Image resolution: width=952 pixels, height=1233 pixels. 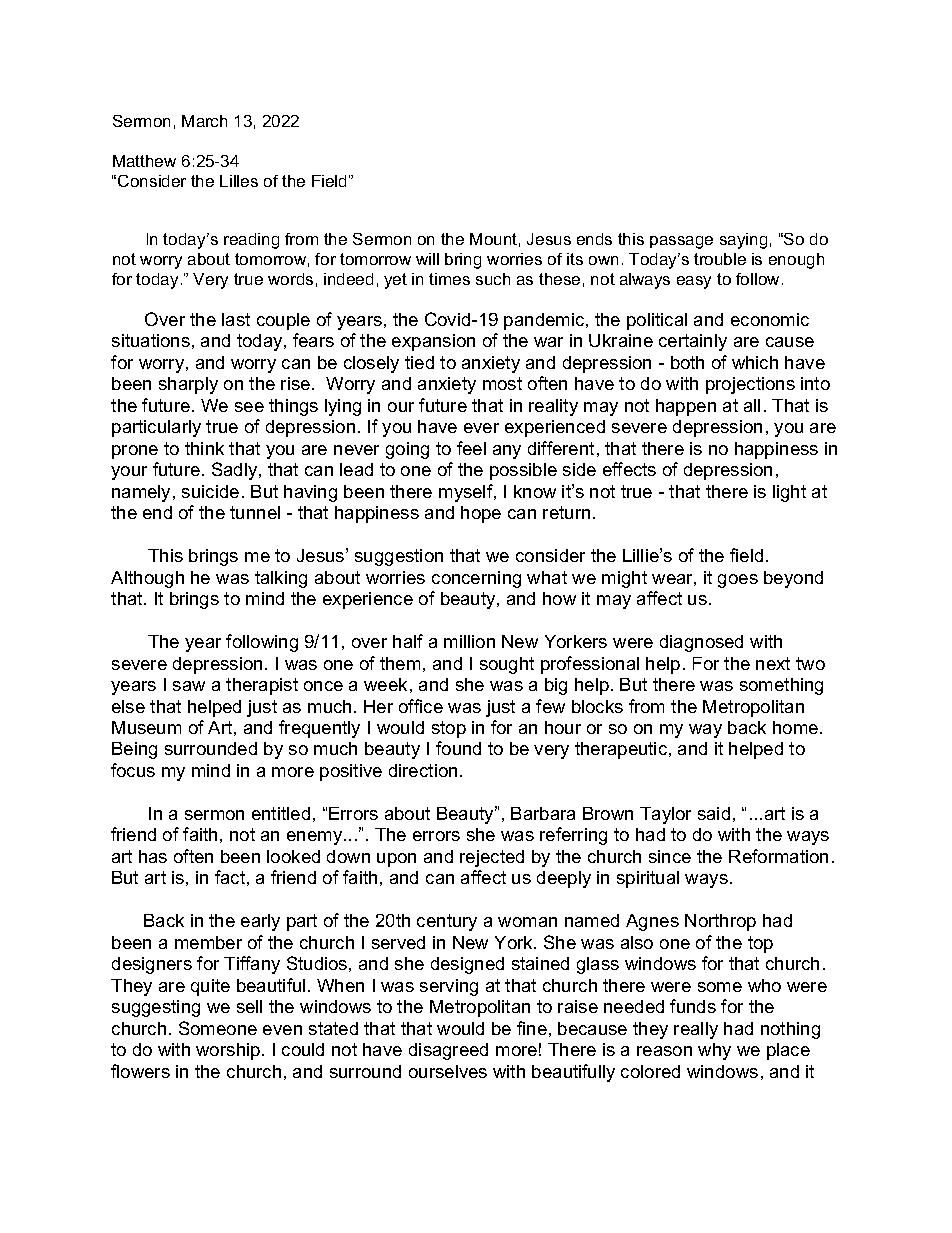 I want to click on disagreed, so click(x=448, y=1051).
